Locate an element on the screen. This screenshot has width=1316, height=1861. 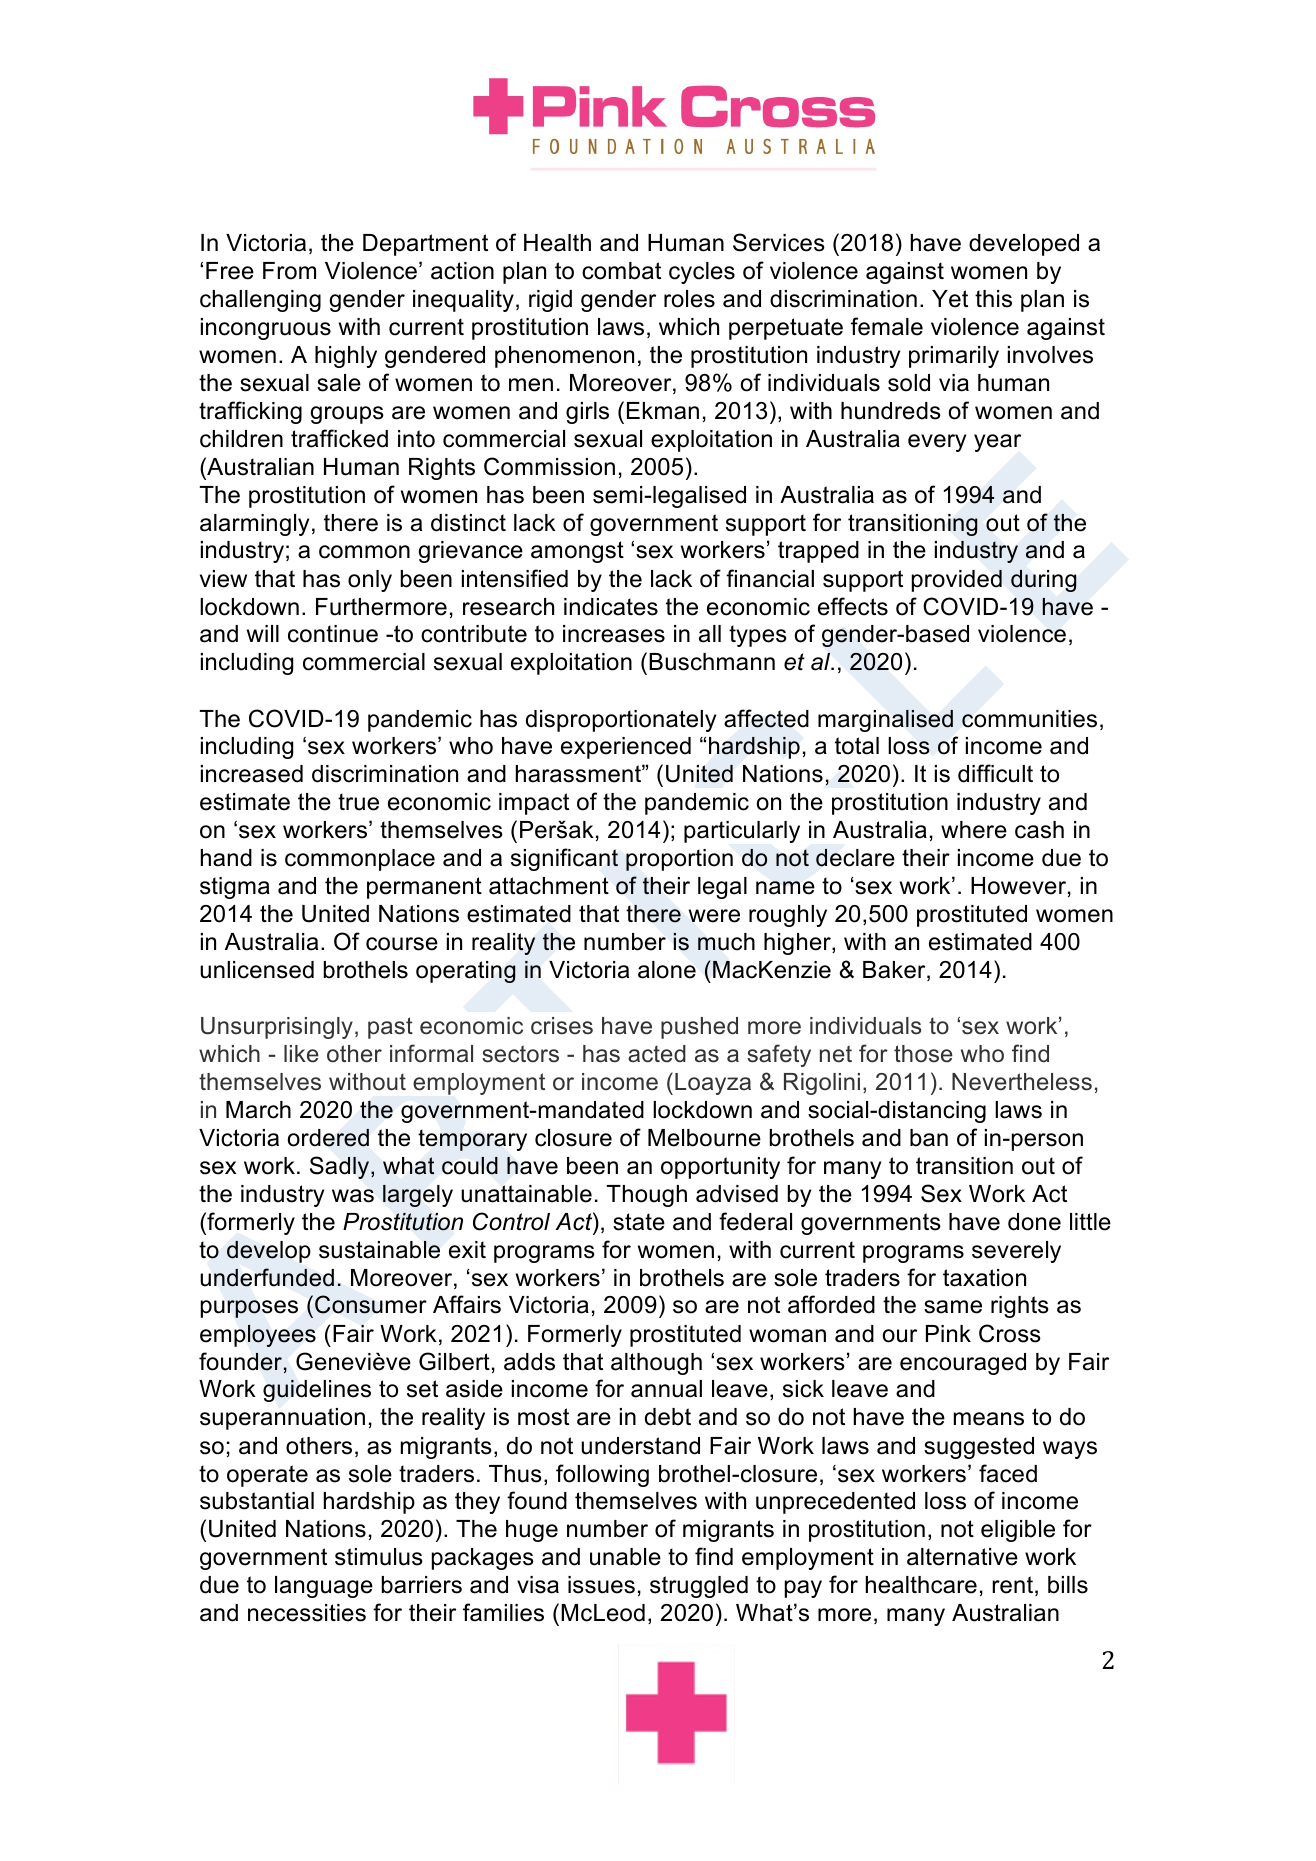
this is located at coordinates (993, 299).
